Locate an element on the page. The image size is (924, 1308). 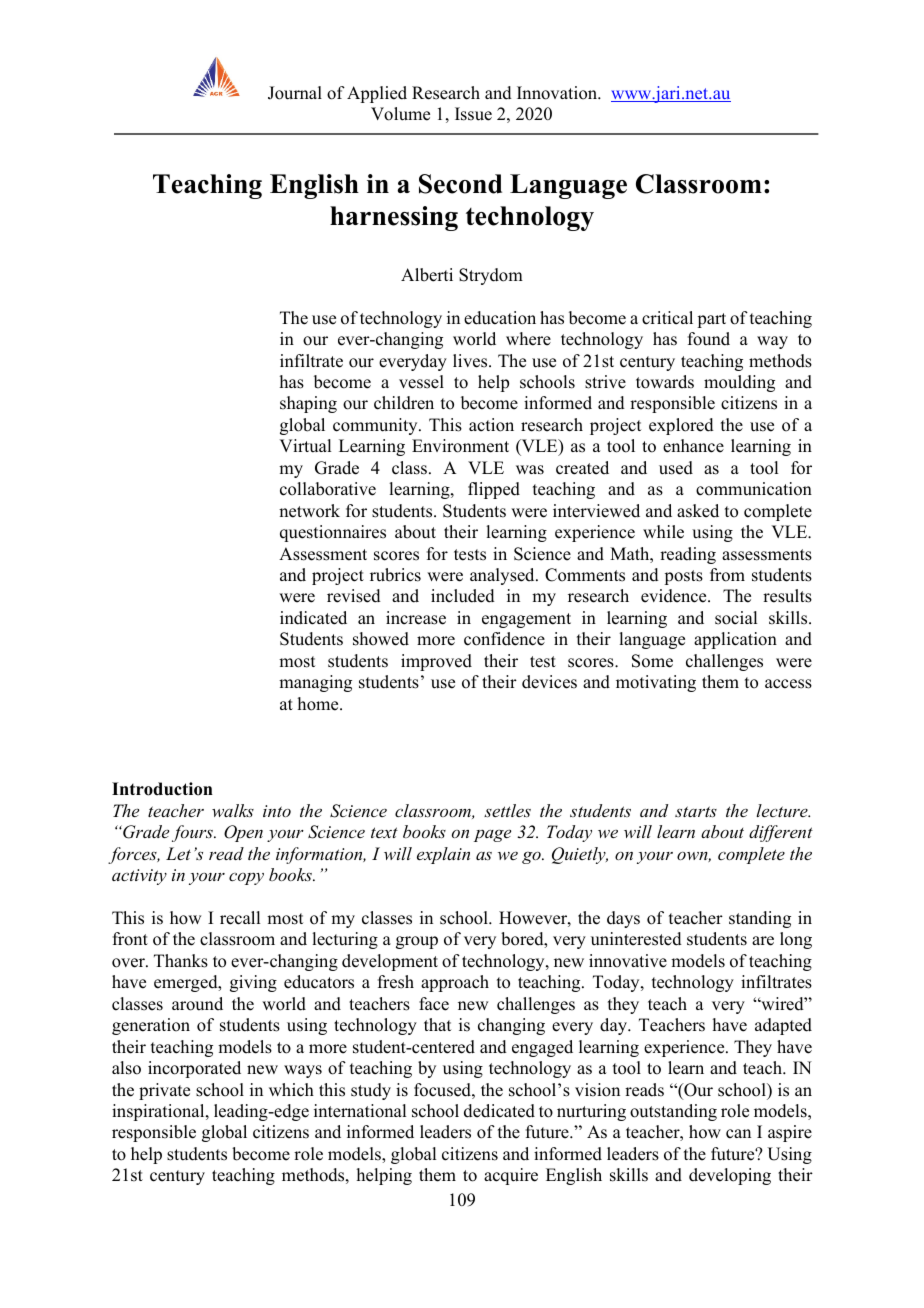
network is located at coordinates (309, 511).
